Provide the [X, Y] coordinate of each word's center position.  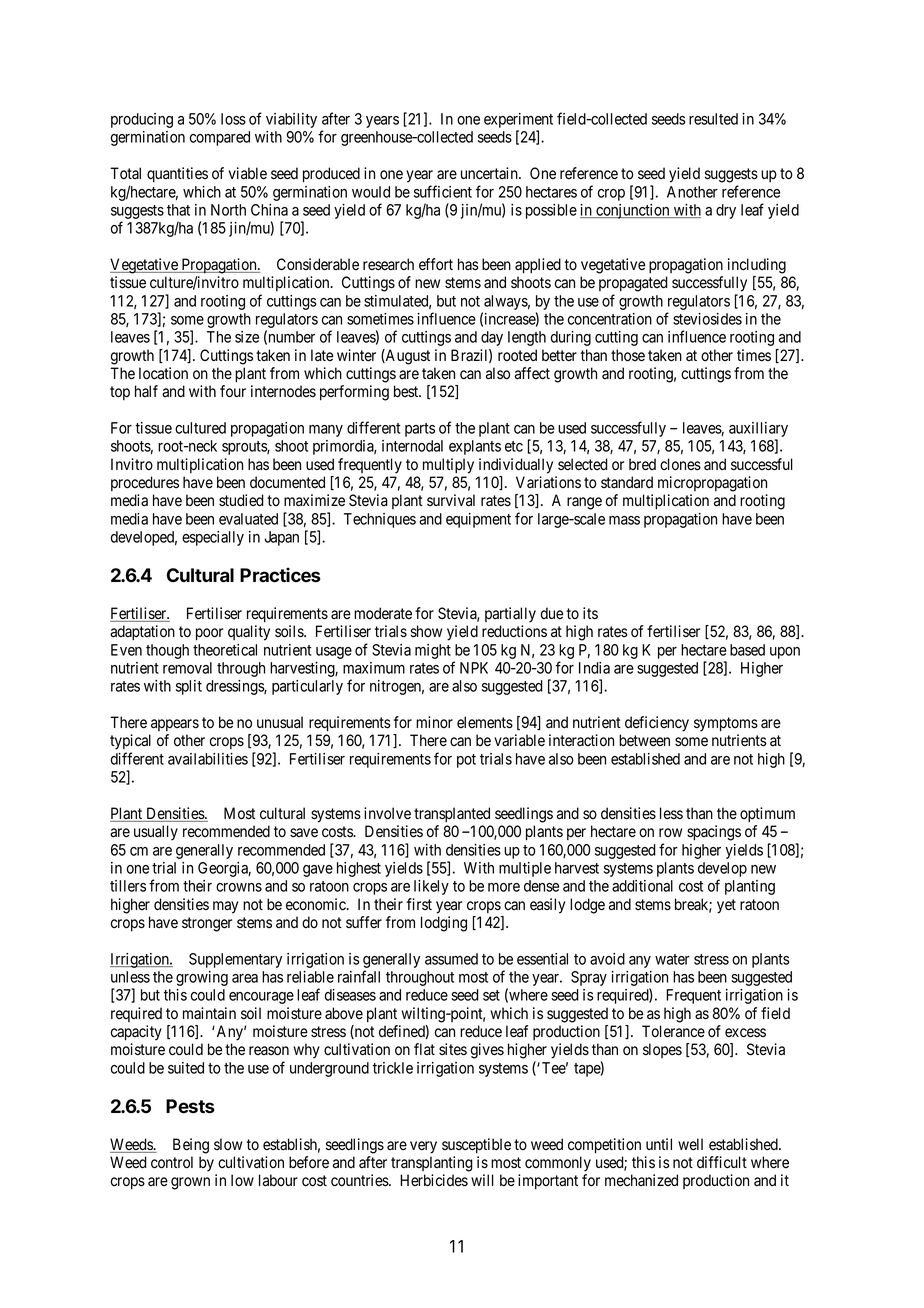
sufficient [443, 191]
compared [220, 138]
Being [191, 1146]
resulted [713, 119]
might [433, 651]
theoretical [225, 650]
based [747, 650]
